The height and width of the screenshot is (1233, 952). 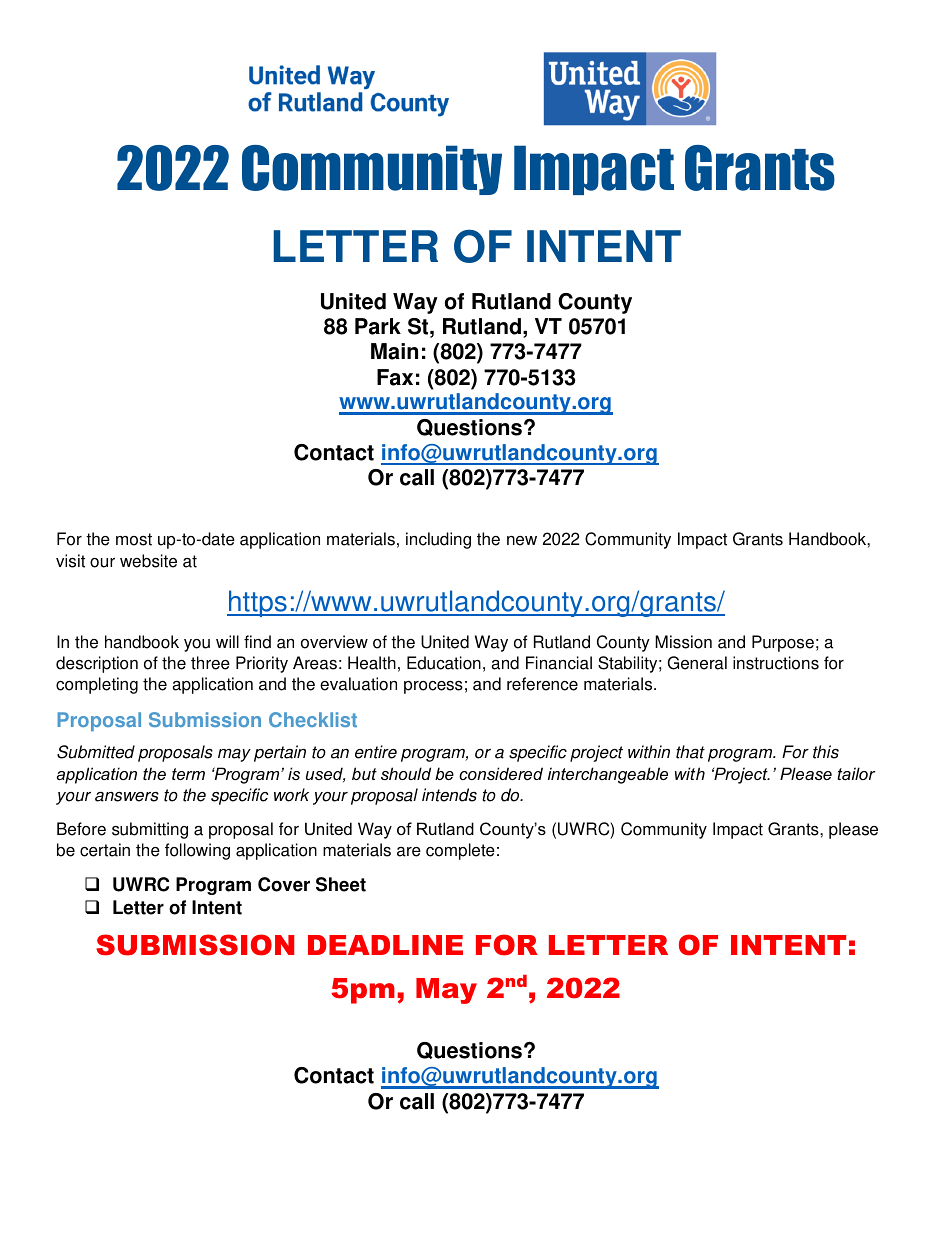 I want to click on Education, so click(x=444, y=663).
